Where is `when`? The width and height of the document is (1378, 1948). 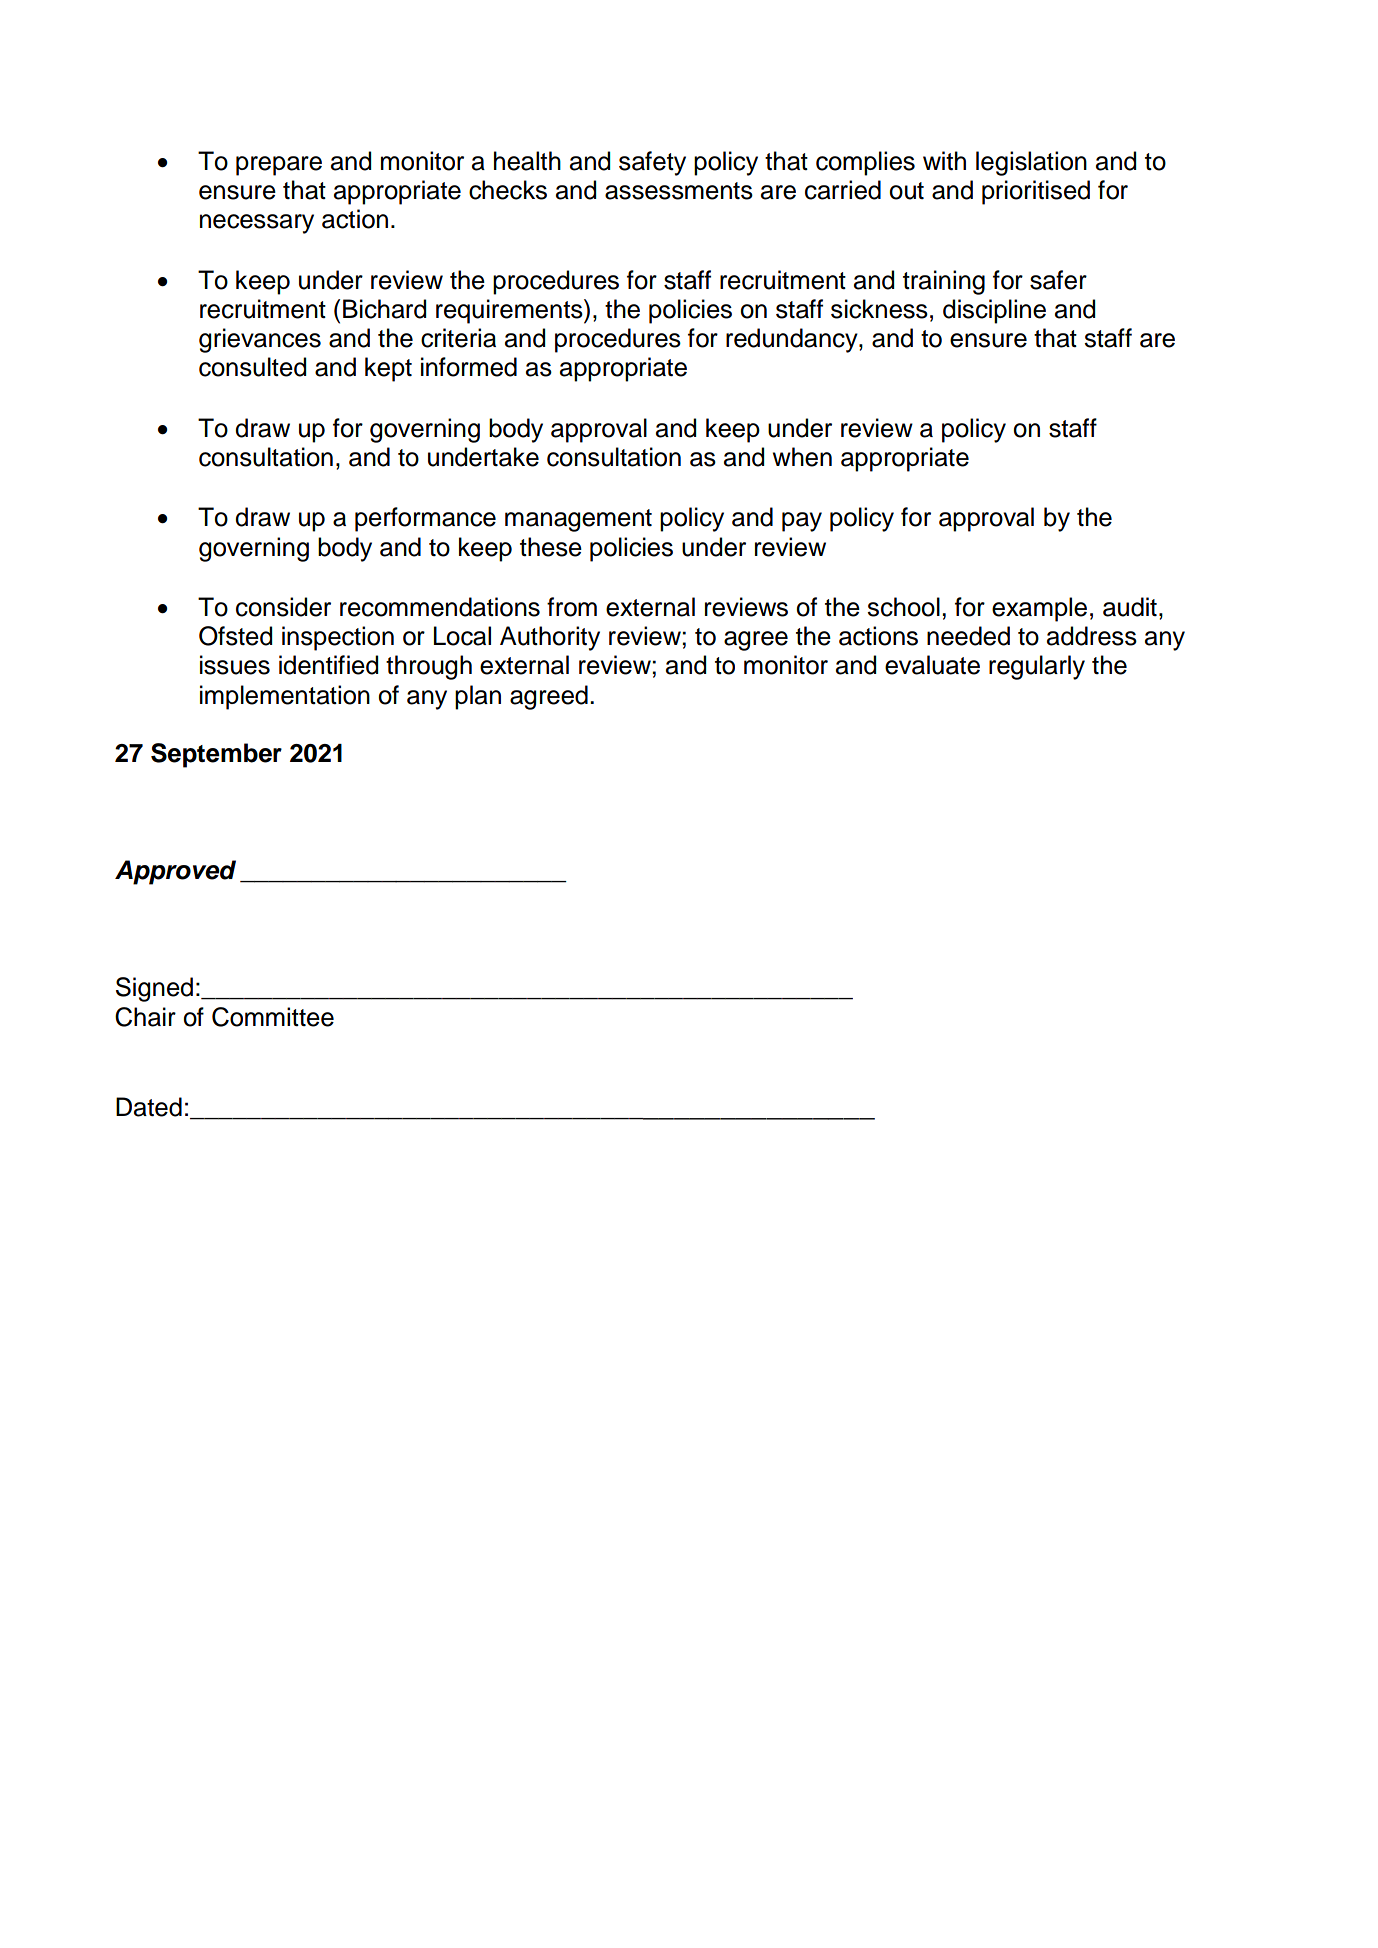
when is located at coordinates (802, 457).
